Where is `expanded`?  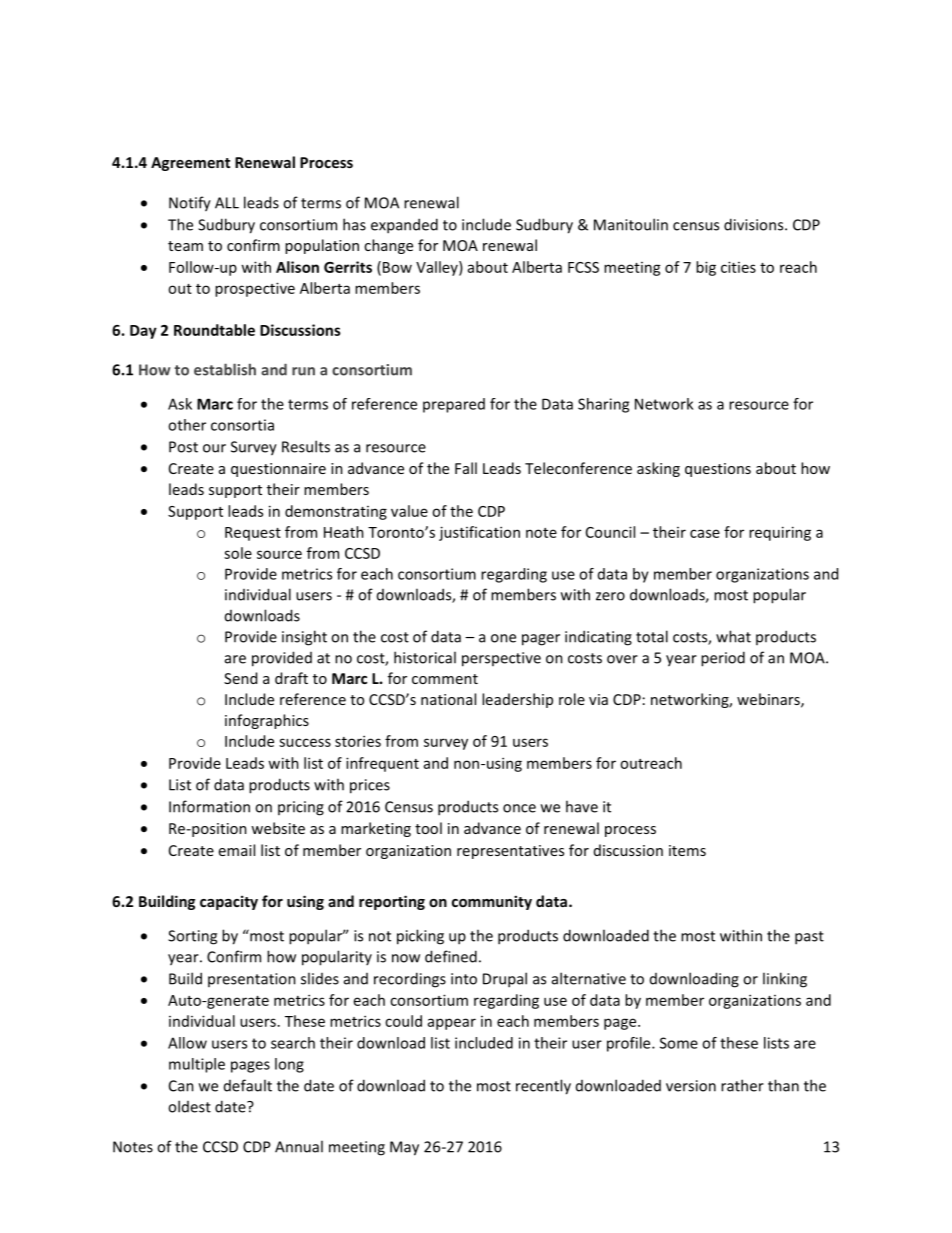 expanded is located at coordinates (404, 226).
